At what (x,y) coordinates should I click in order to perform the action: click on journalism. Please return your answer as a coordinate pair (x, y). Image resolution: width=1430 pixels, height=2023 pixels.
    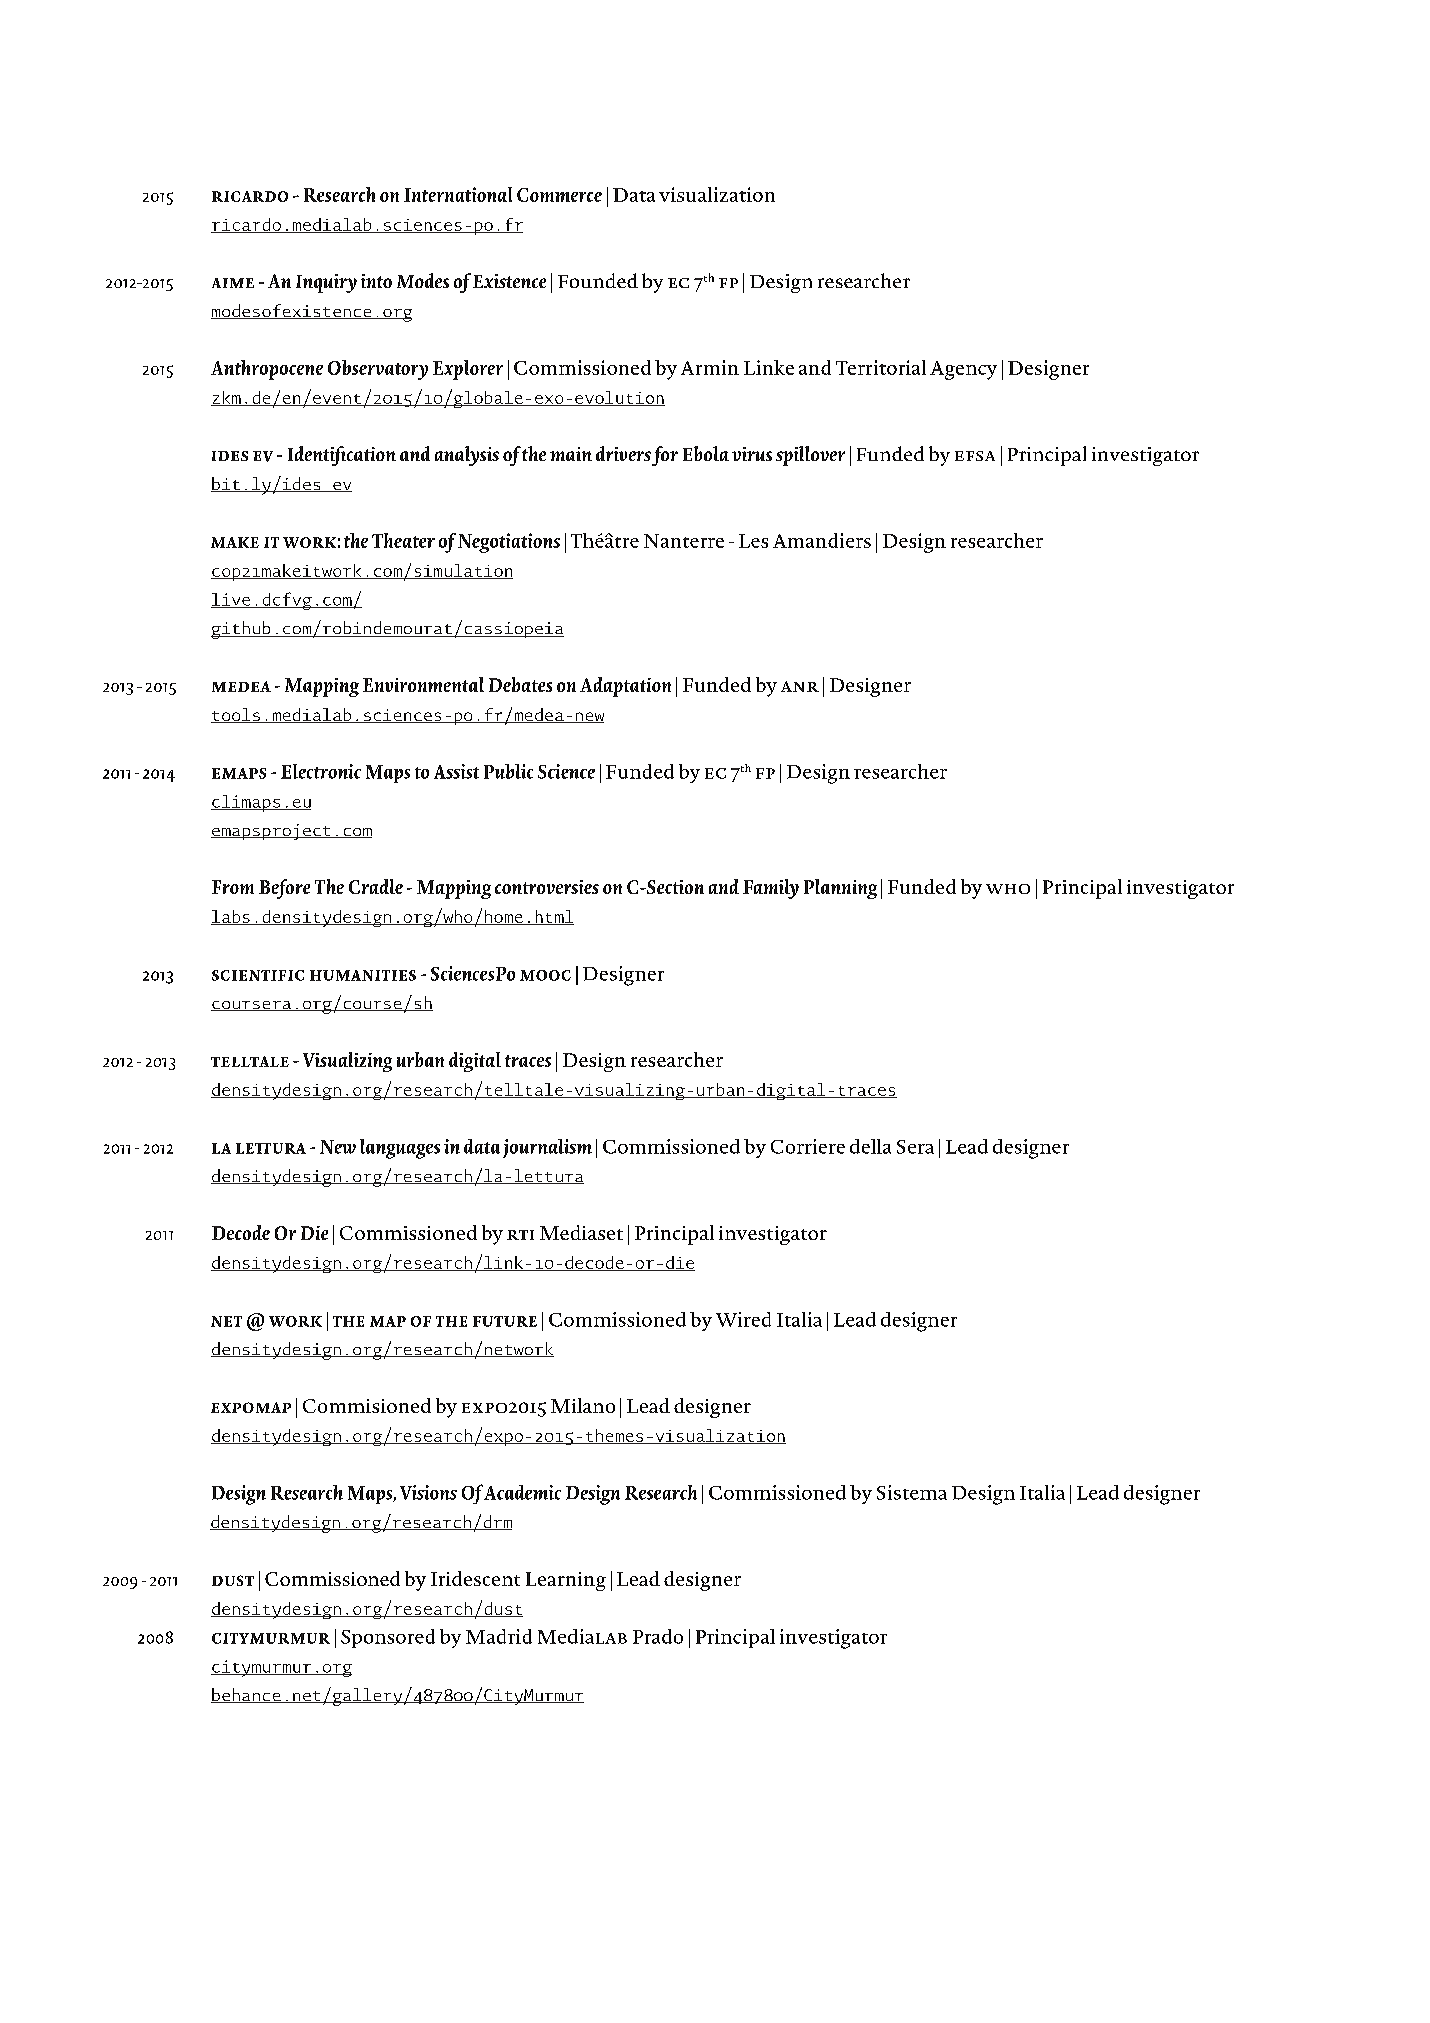
    Looking at the image, I should click on (547, 1148).
